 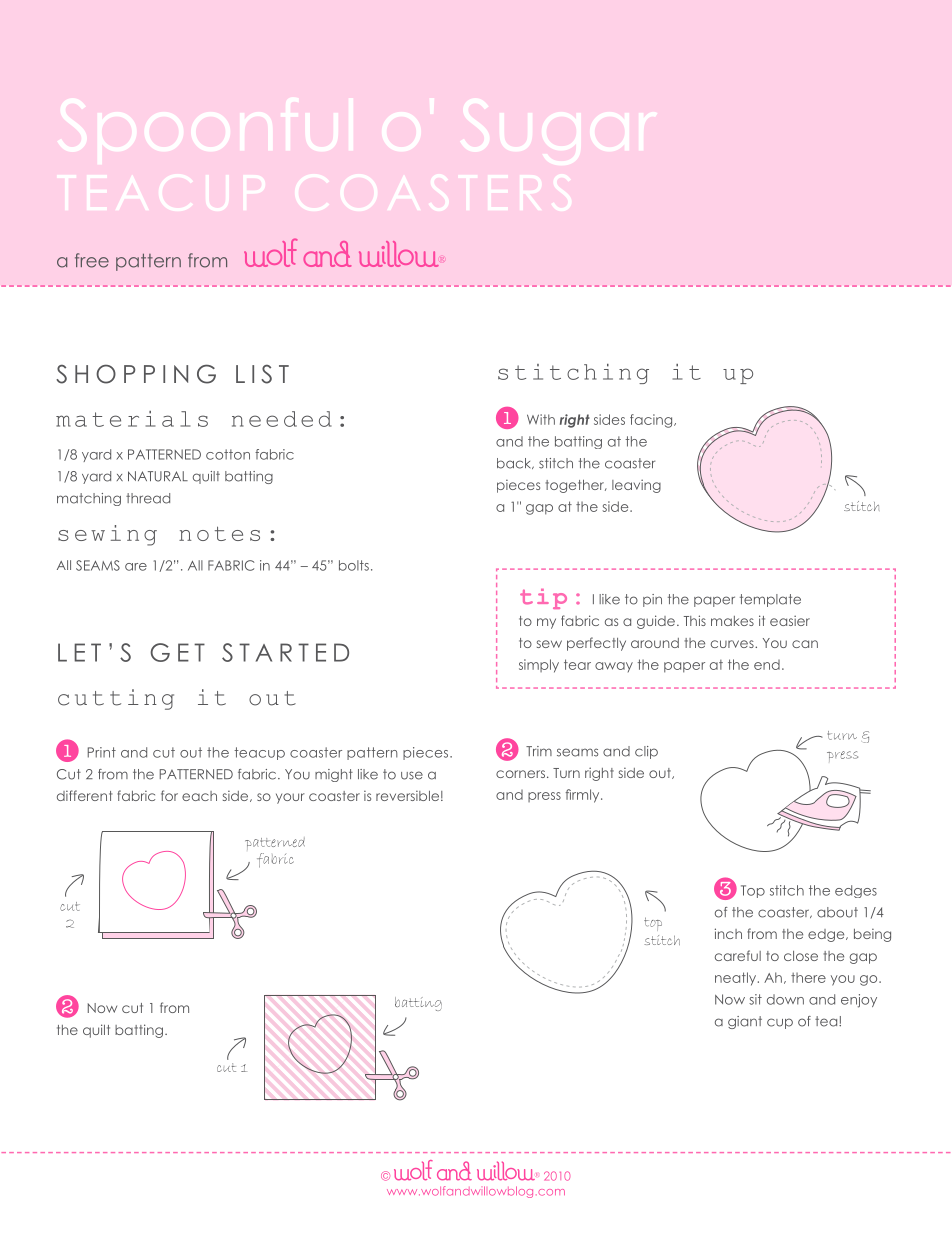 What do you see at coordinates (199, 796) in the page?
I see `each` at bounding box center [199, 796].
